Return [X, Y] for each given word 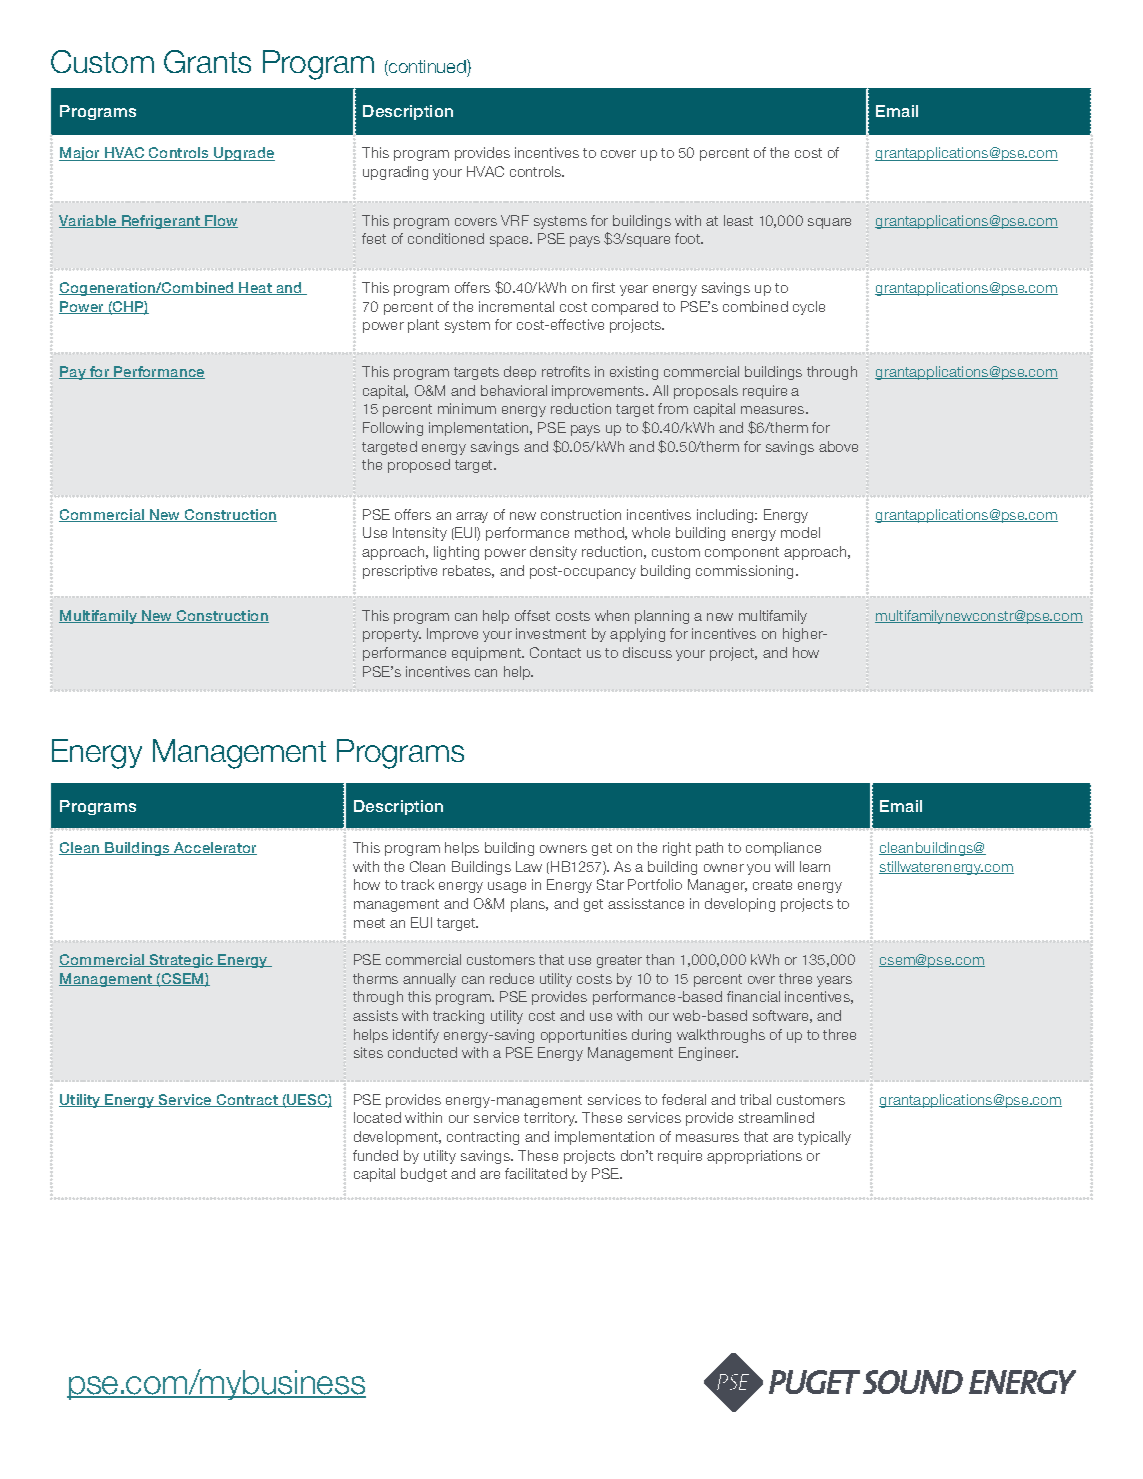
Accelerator [214, 848]
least [738, 220]
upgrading [395, 173]
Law [529, 866]
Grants [207, 61]
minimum [467, 408]
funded [375, 1155]
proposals [706, 392]
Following [393, 429]
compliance [783, 849]
